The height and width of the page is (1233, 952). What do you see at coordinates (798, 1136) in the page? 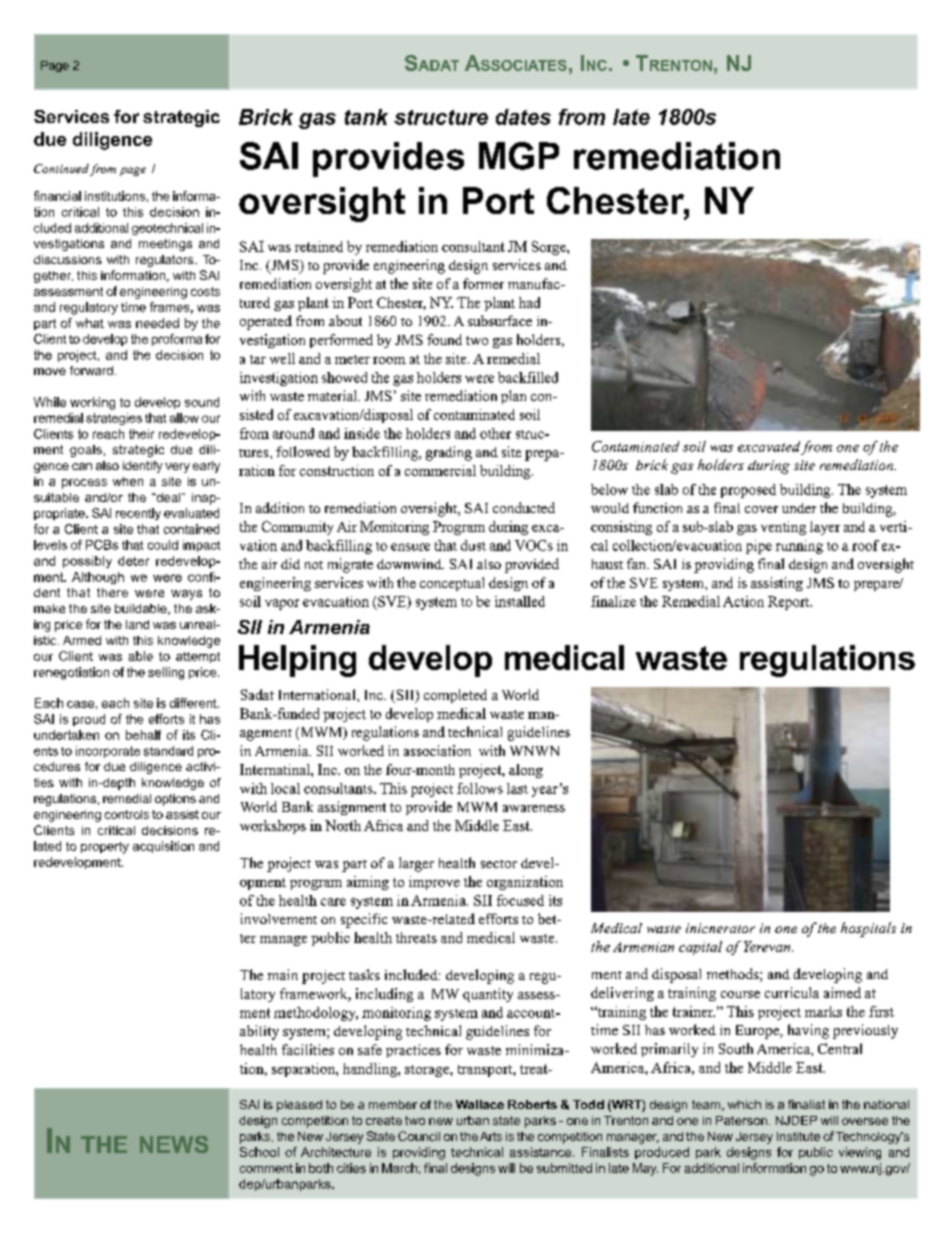
I see `Institute` at bounding box center [798, 1136].
